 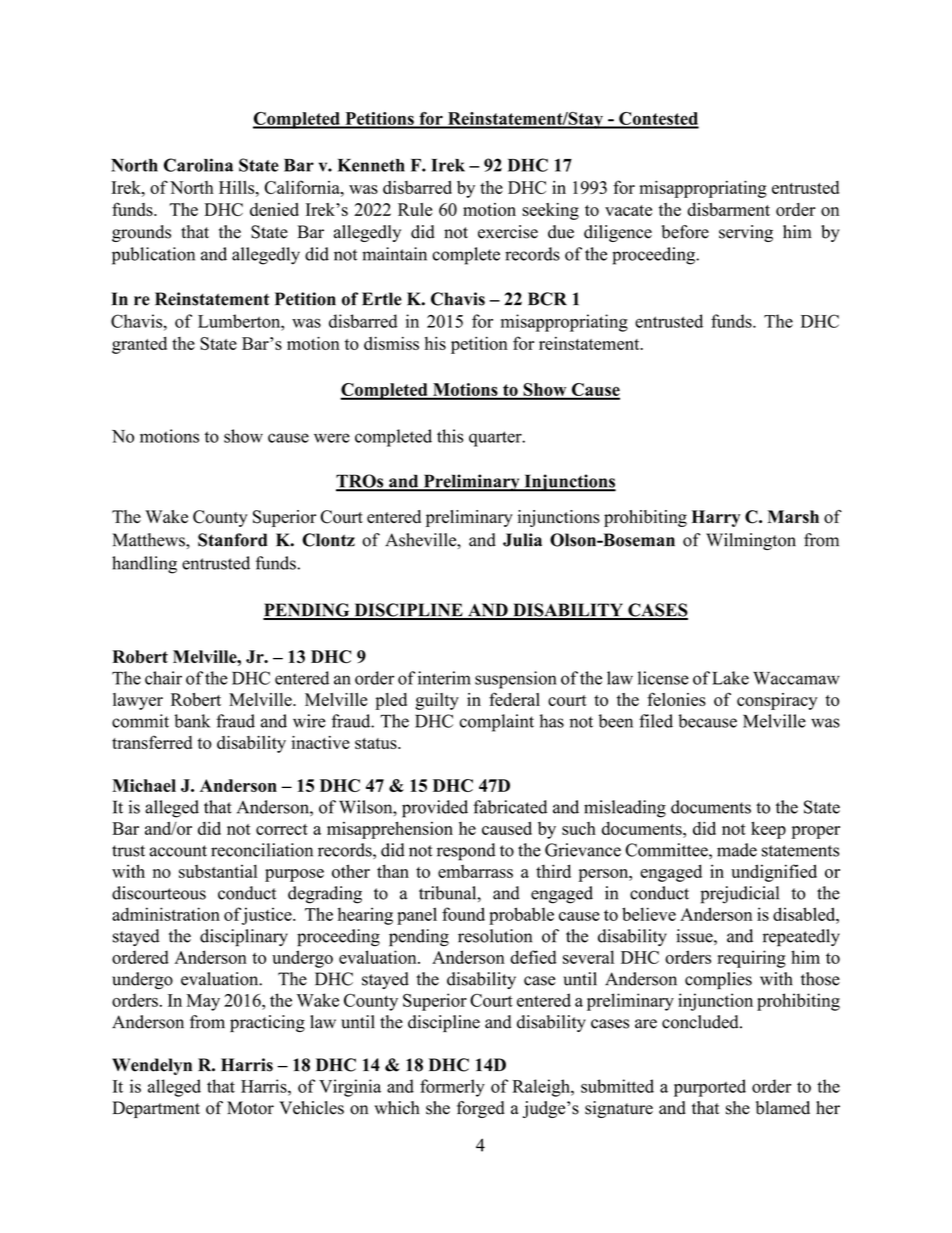 What do you see at coordinates (163, 678) in the screenshot?
I see `chair` at bounding box center [163, 678].
